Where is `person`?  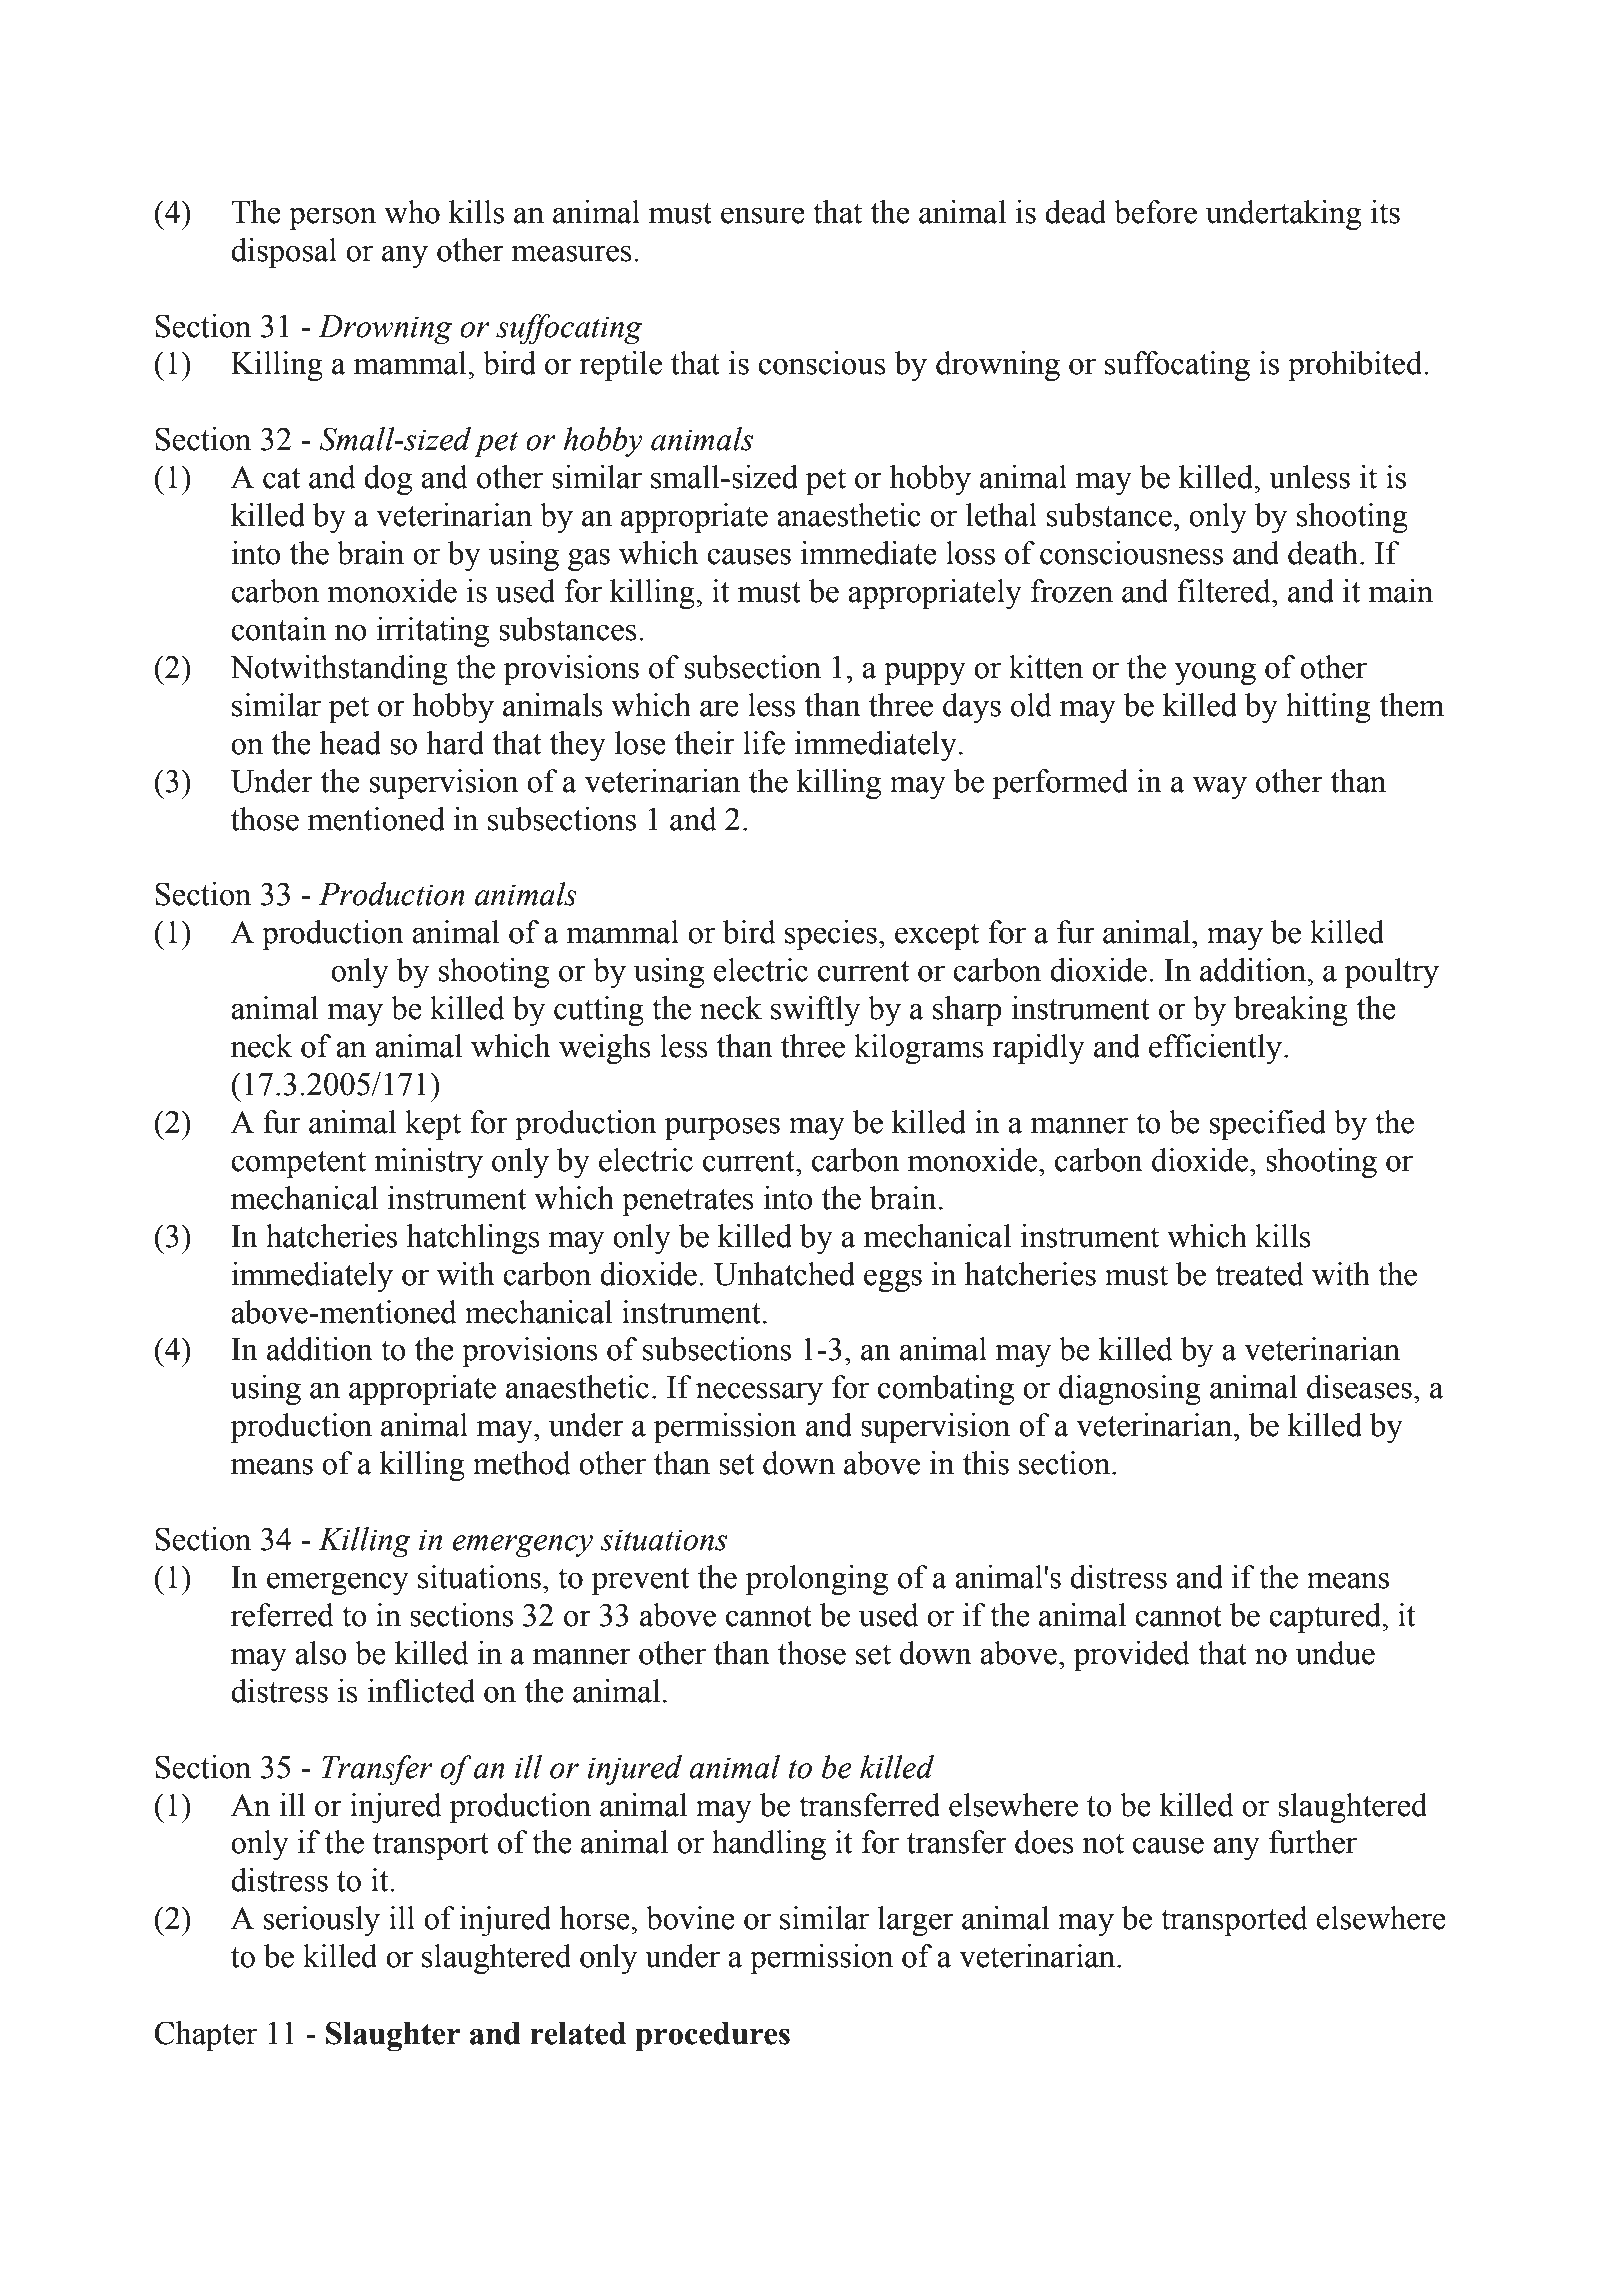
person is located at coordinates (332, 218).
